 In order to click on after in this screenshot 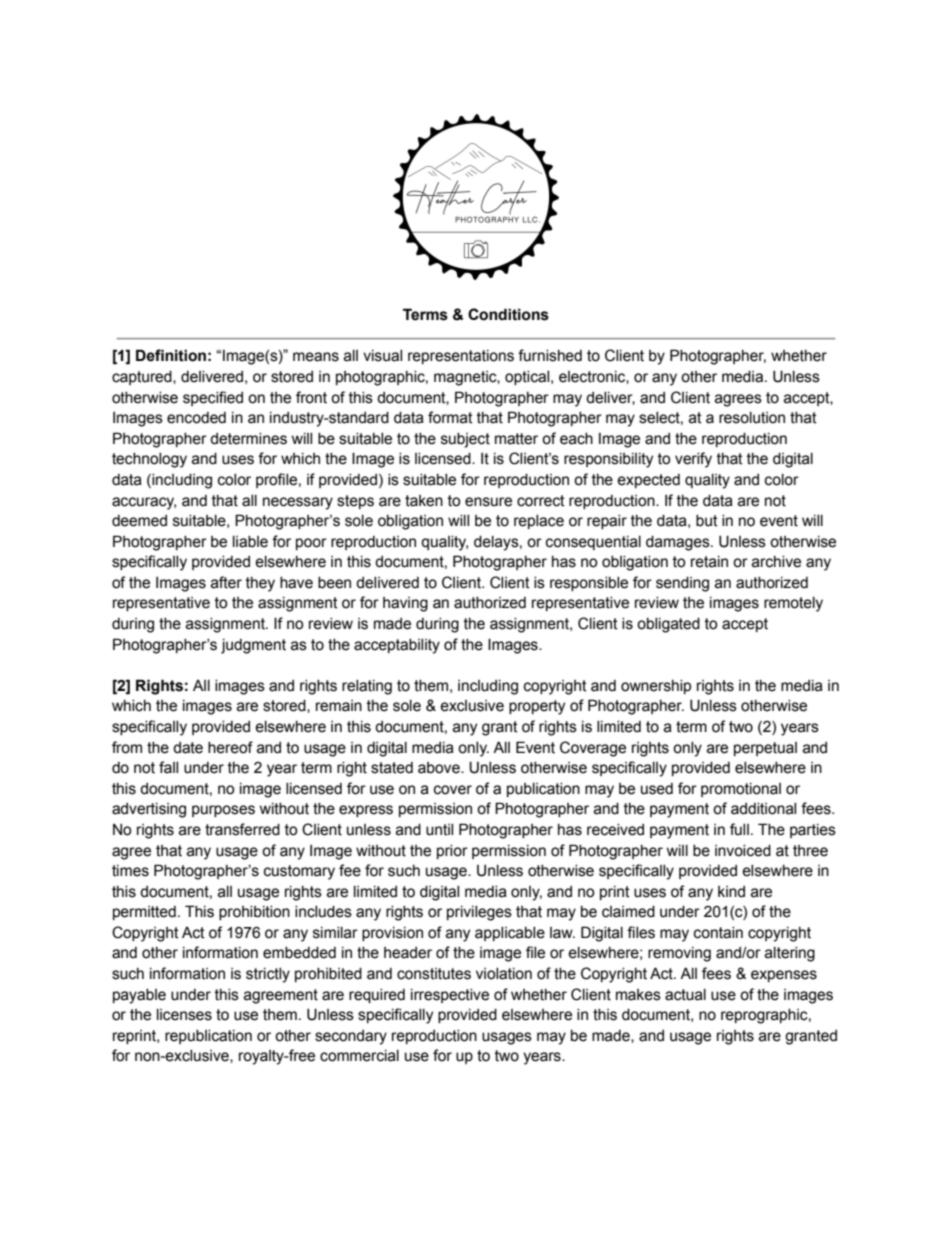, I will do `click(226, 582)`.
